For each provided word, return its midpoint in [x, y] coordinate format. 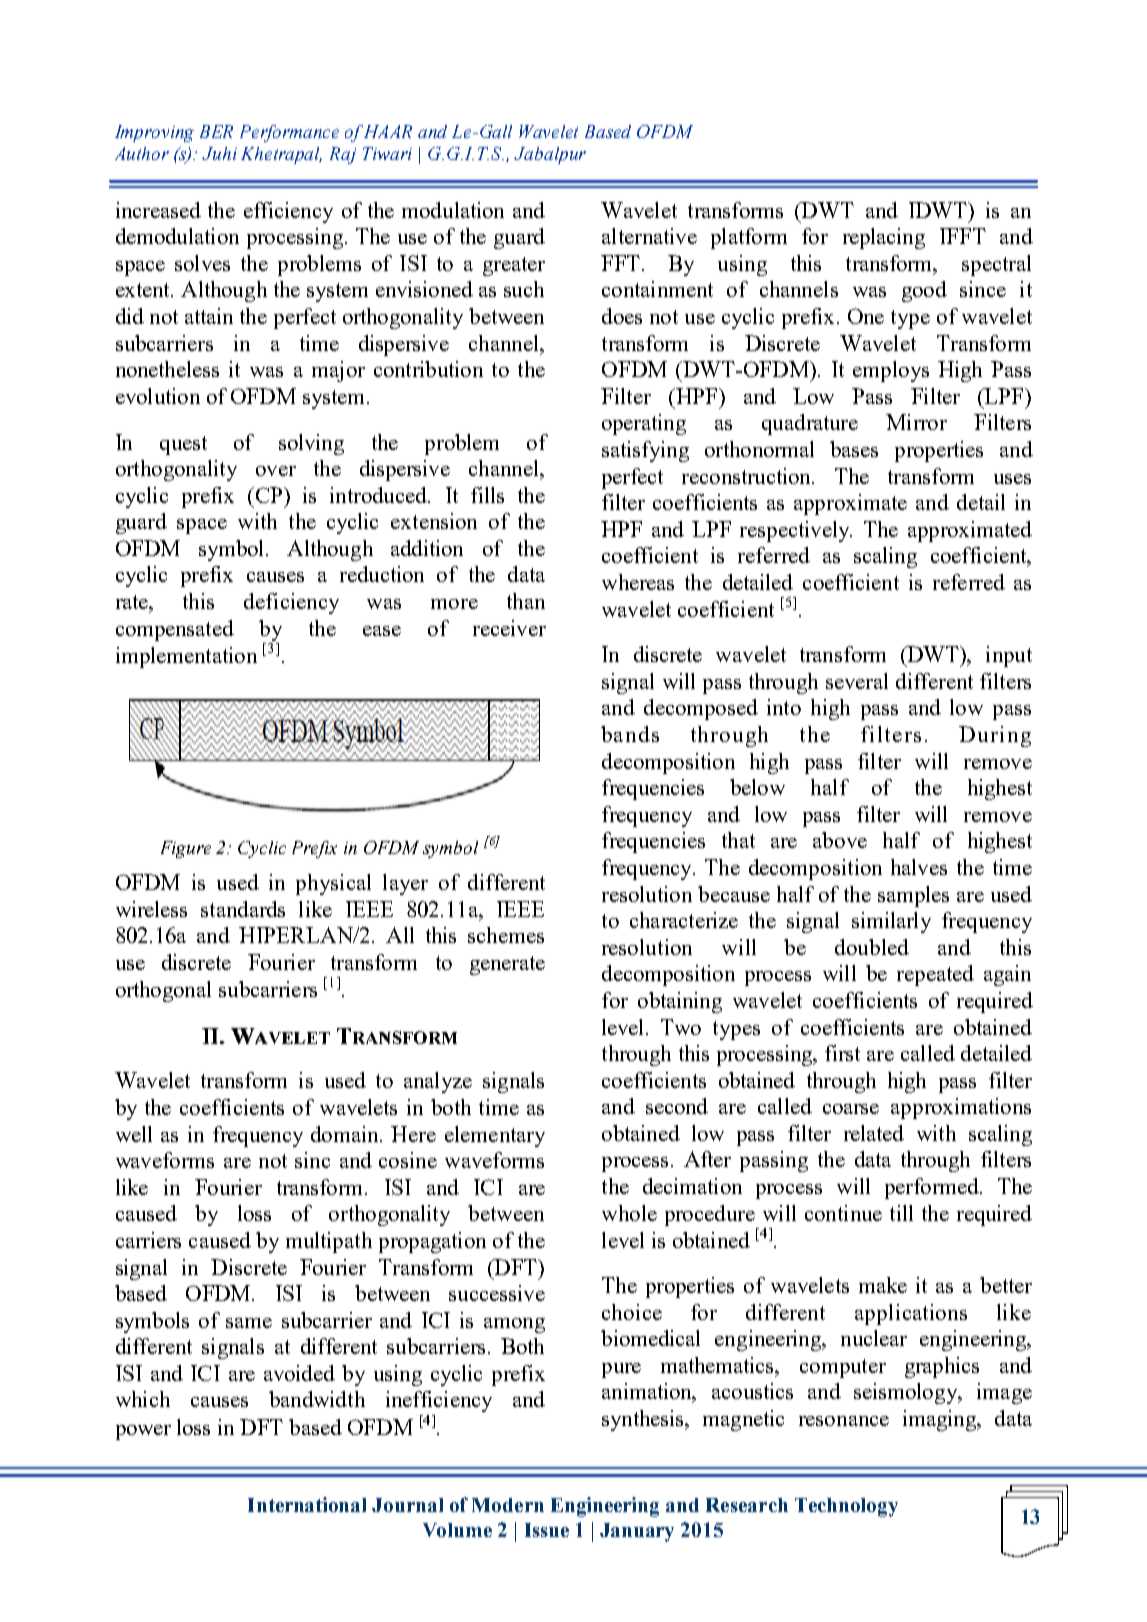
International [307, 1504]
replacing [884, 238]
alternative [649, 236]
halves [919, 867]
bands [630, 734]
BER [216, 131]
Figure [186, 849]
